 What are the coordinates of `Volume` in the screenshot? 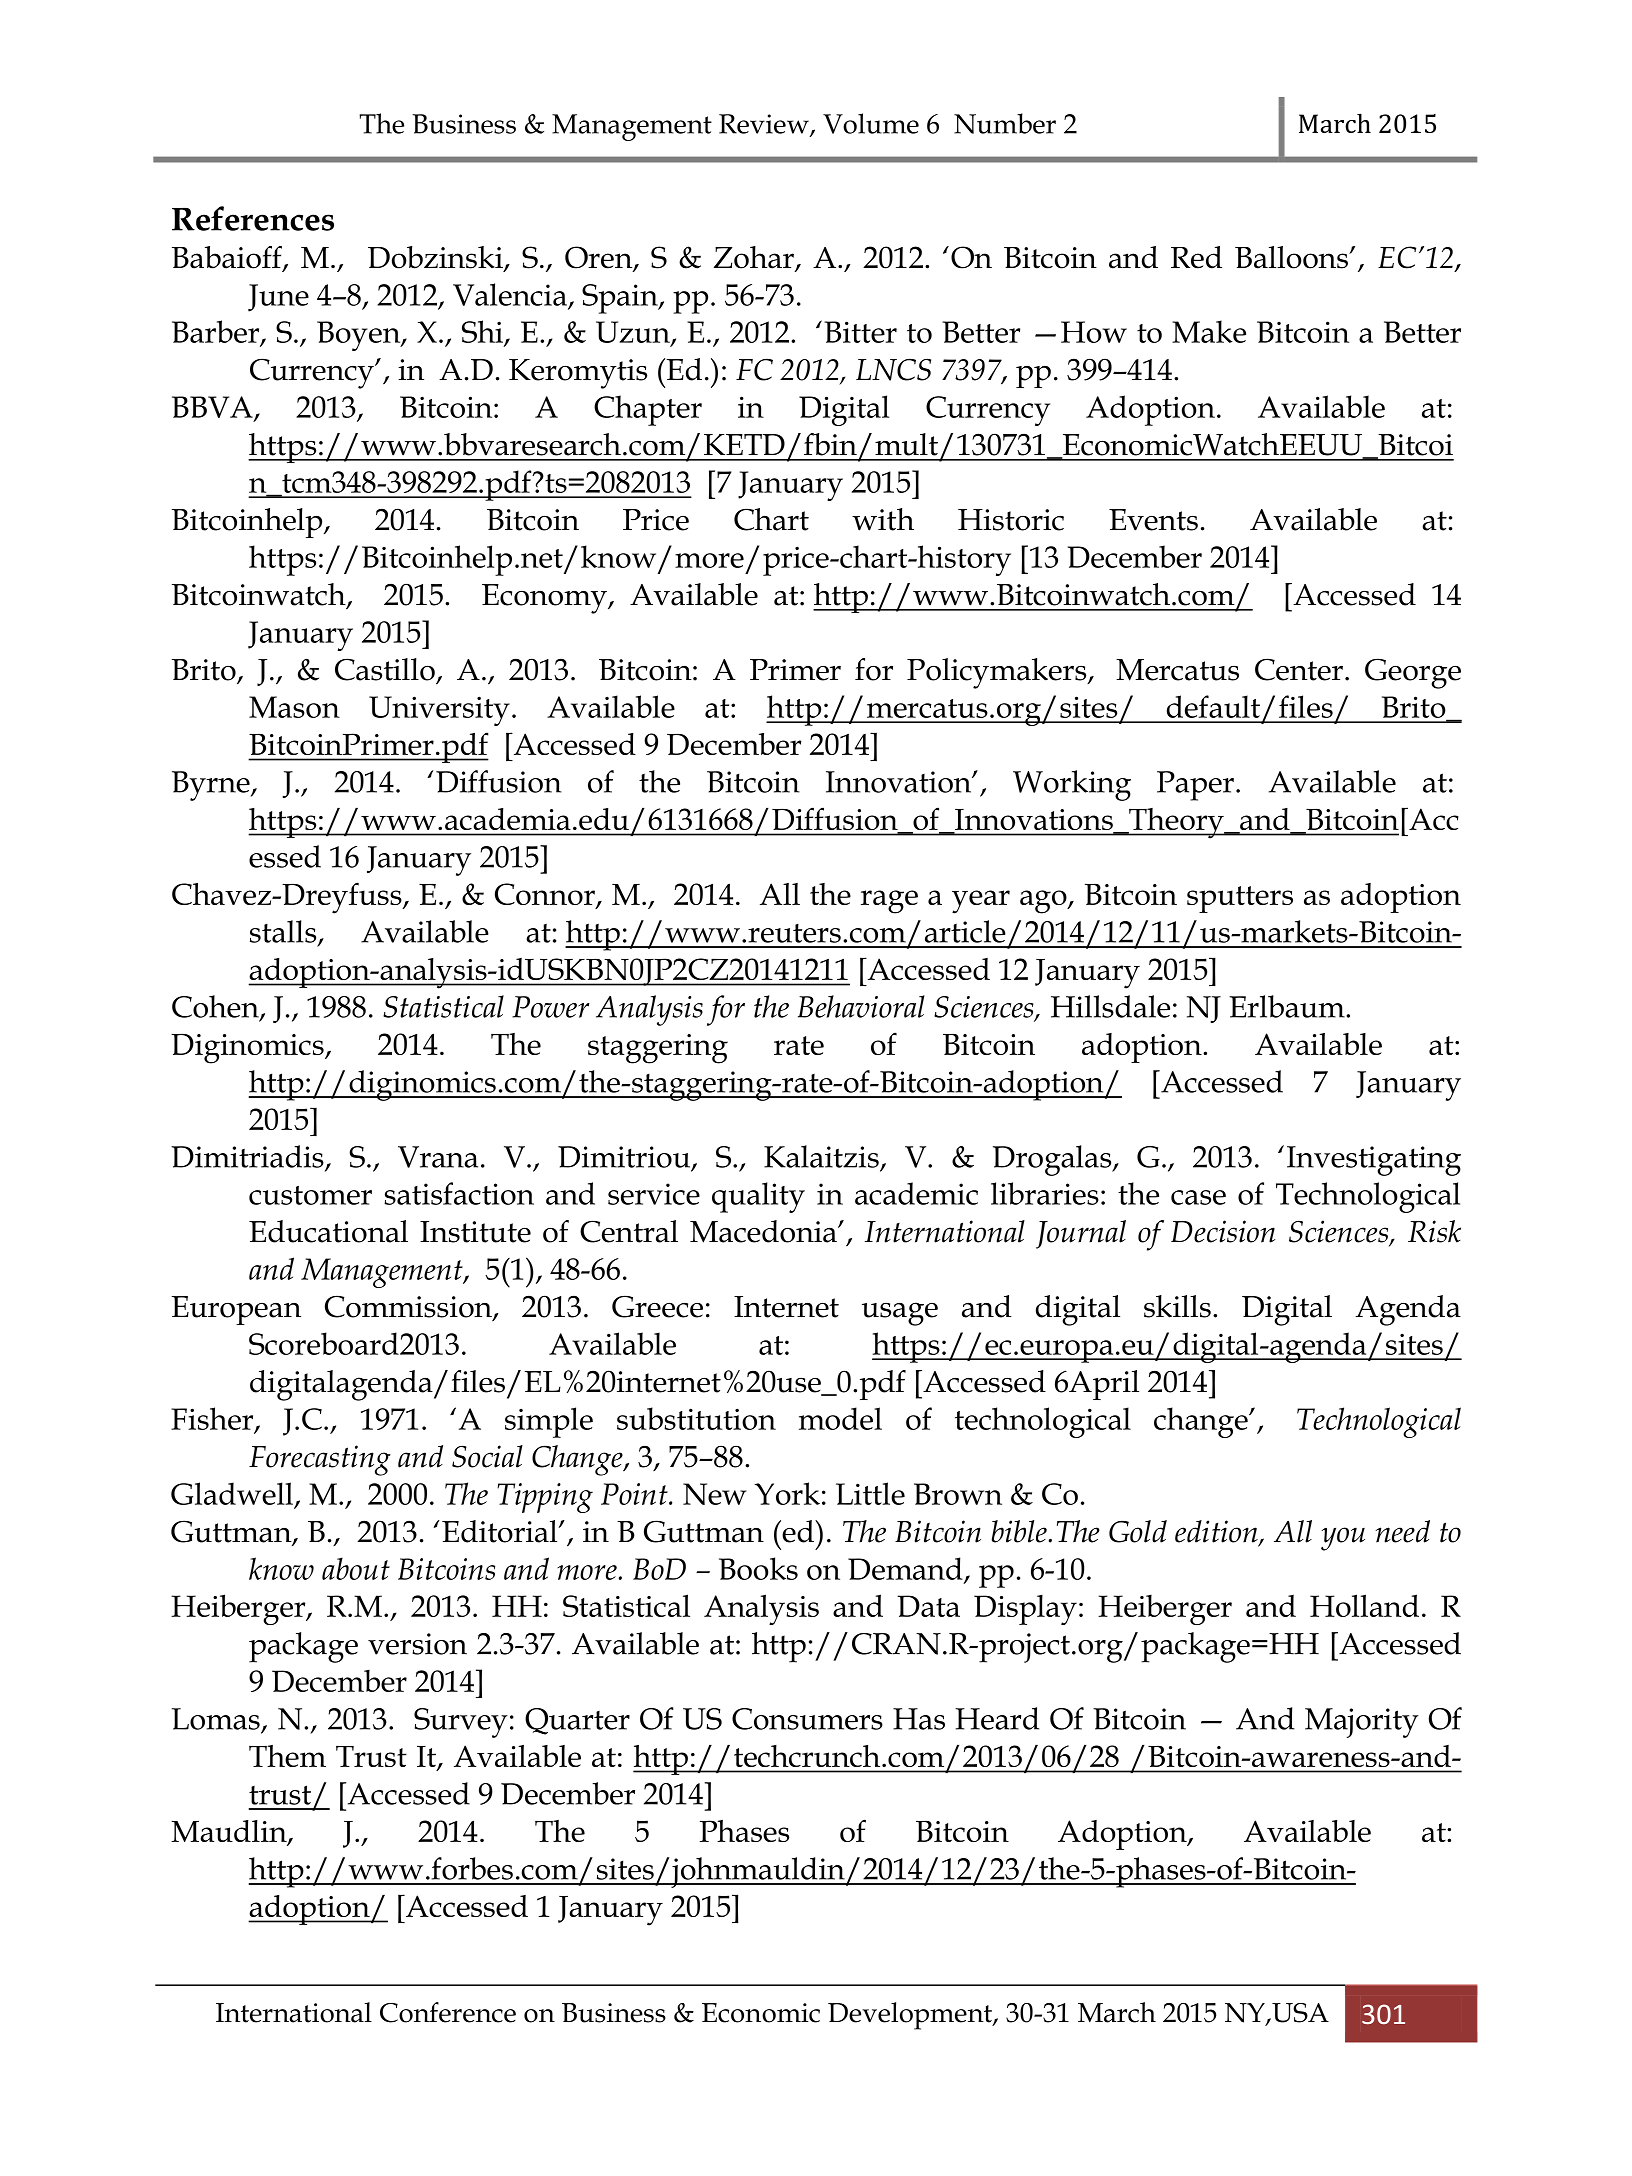 It's located at (871, 123).
